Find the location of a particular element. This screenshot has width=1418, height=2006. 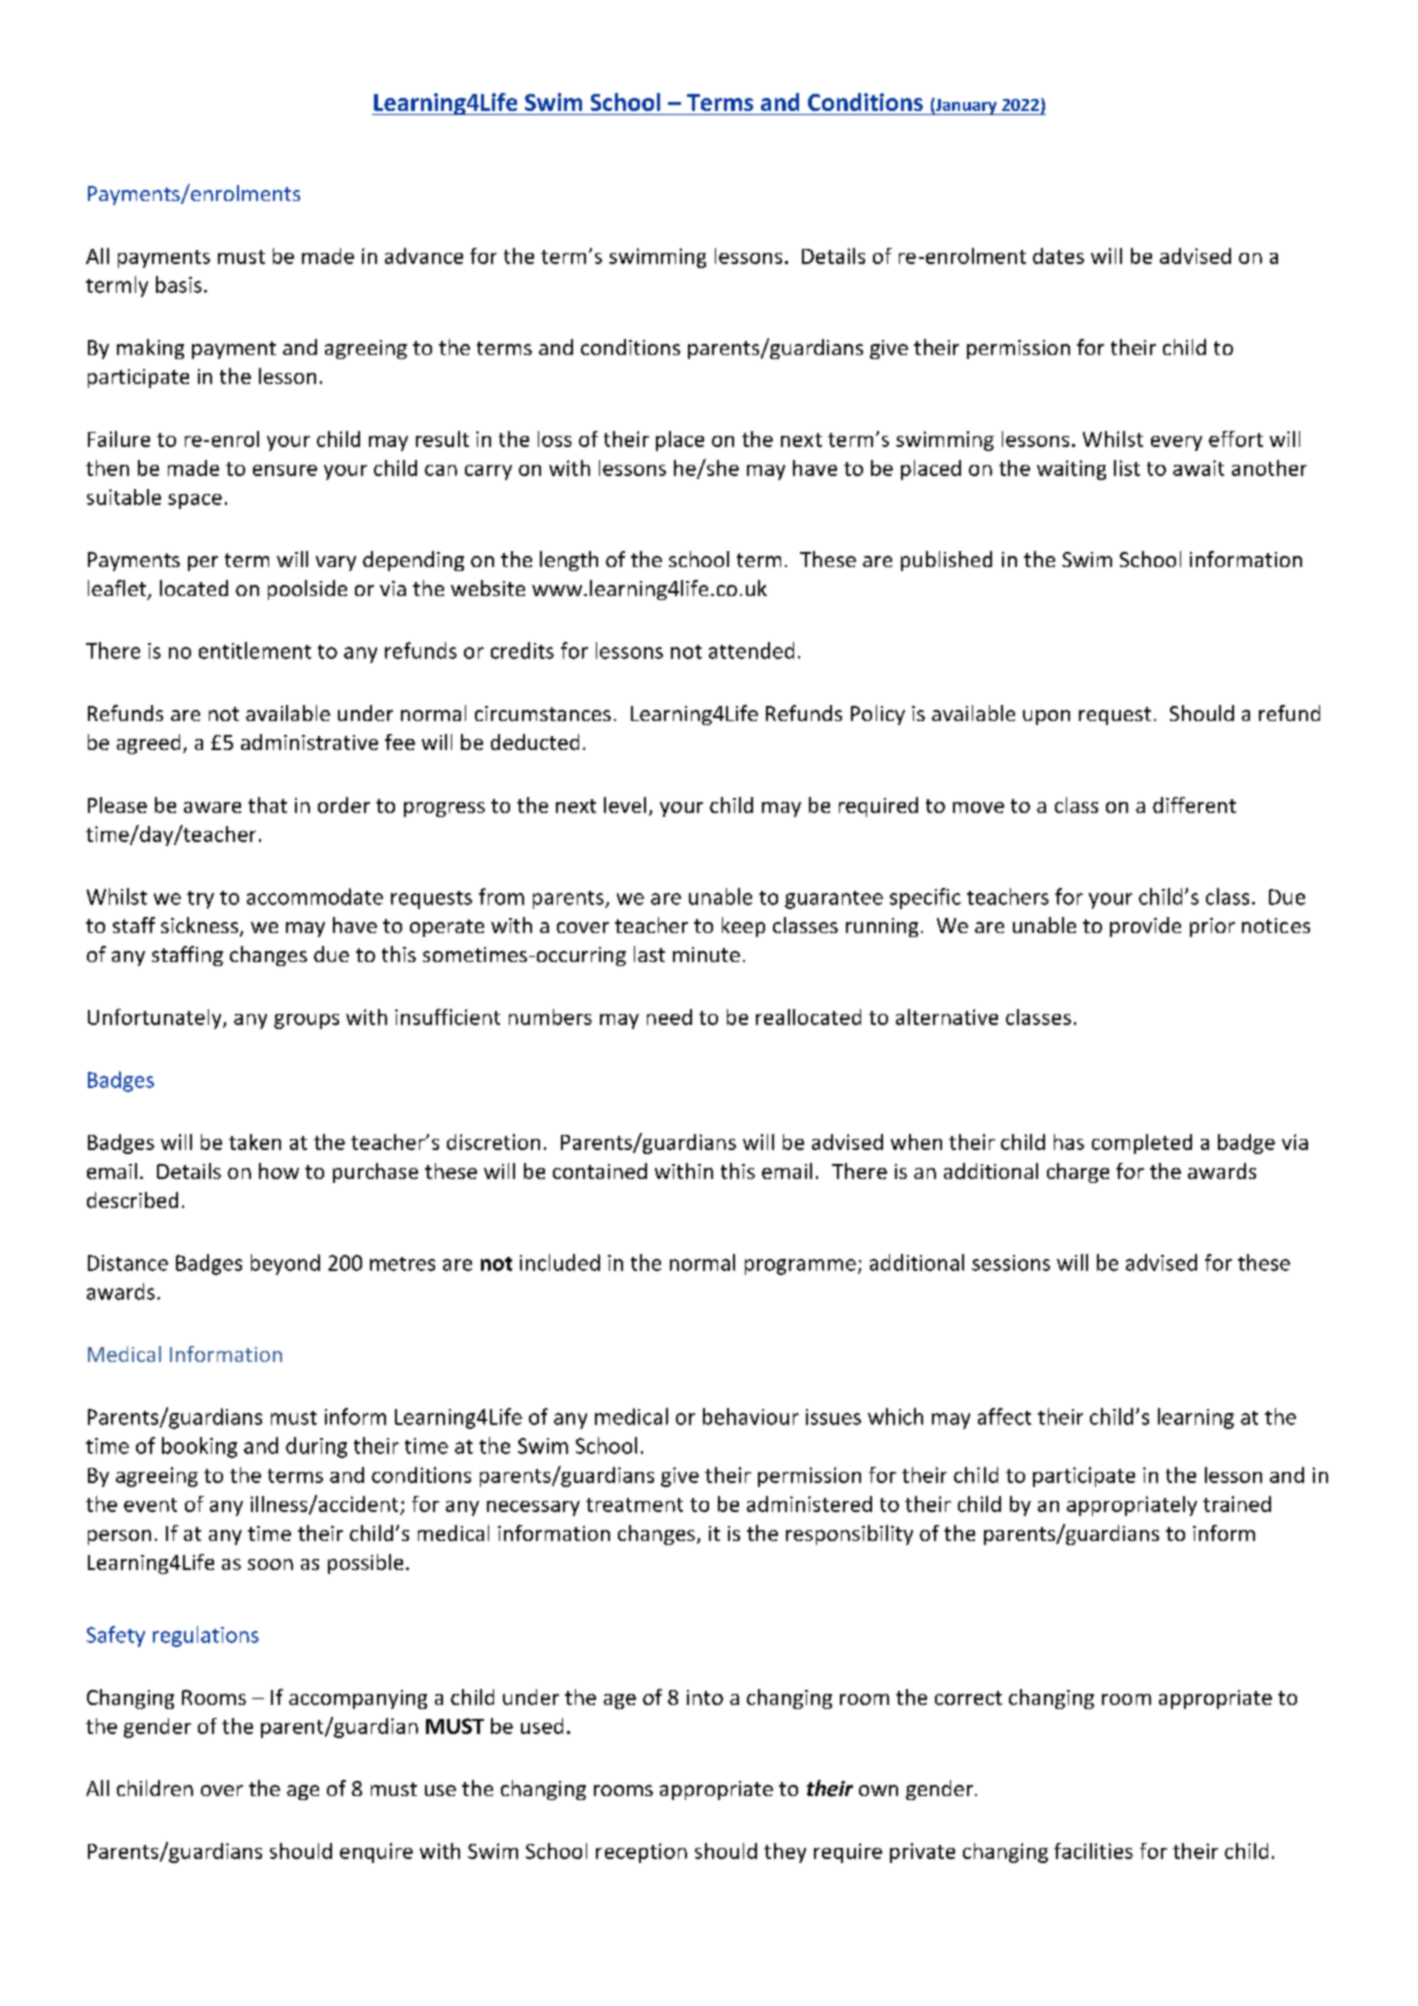

loss is located at coordinates (555, 439).
